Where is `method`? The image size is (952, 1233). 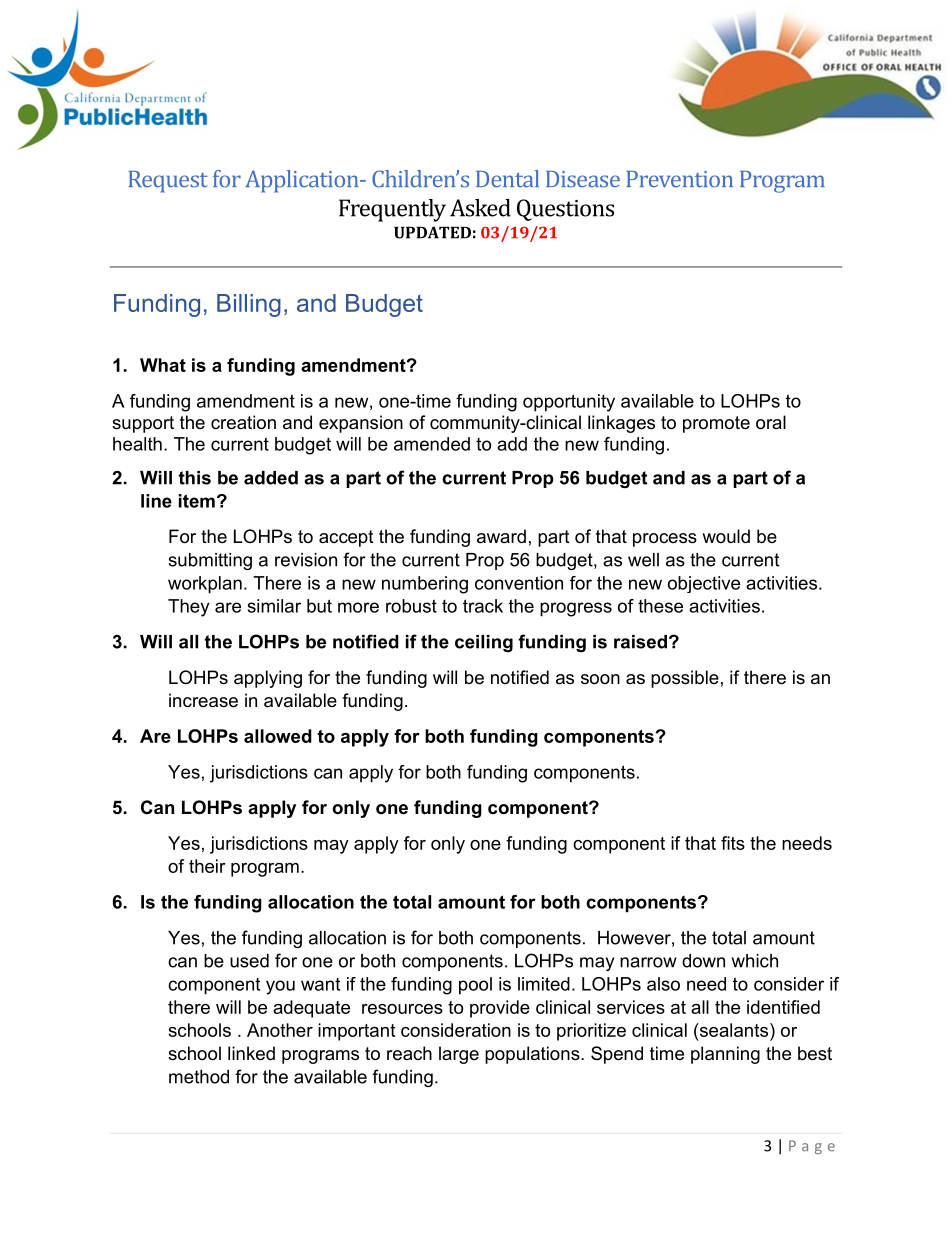
method is located at coordinates (199, 1077).
